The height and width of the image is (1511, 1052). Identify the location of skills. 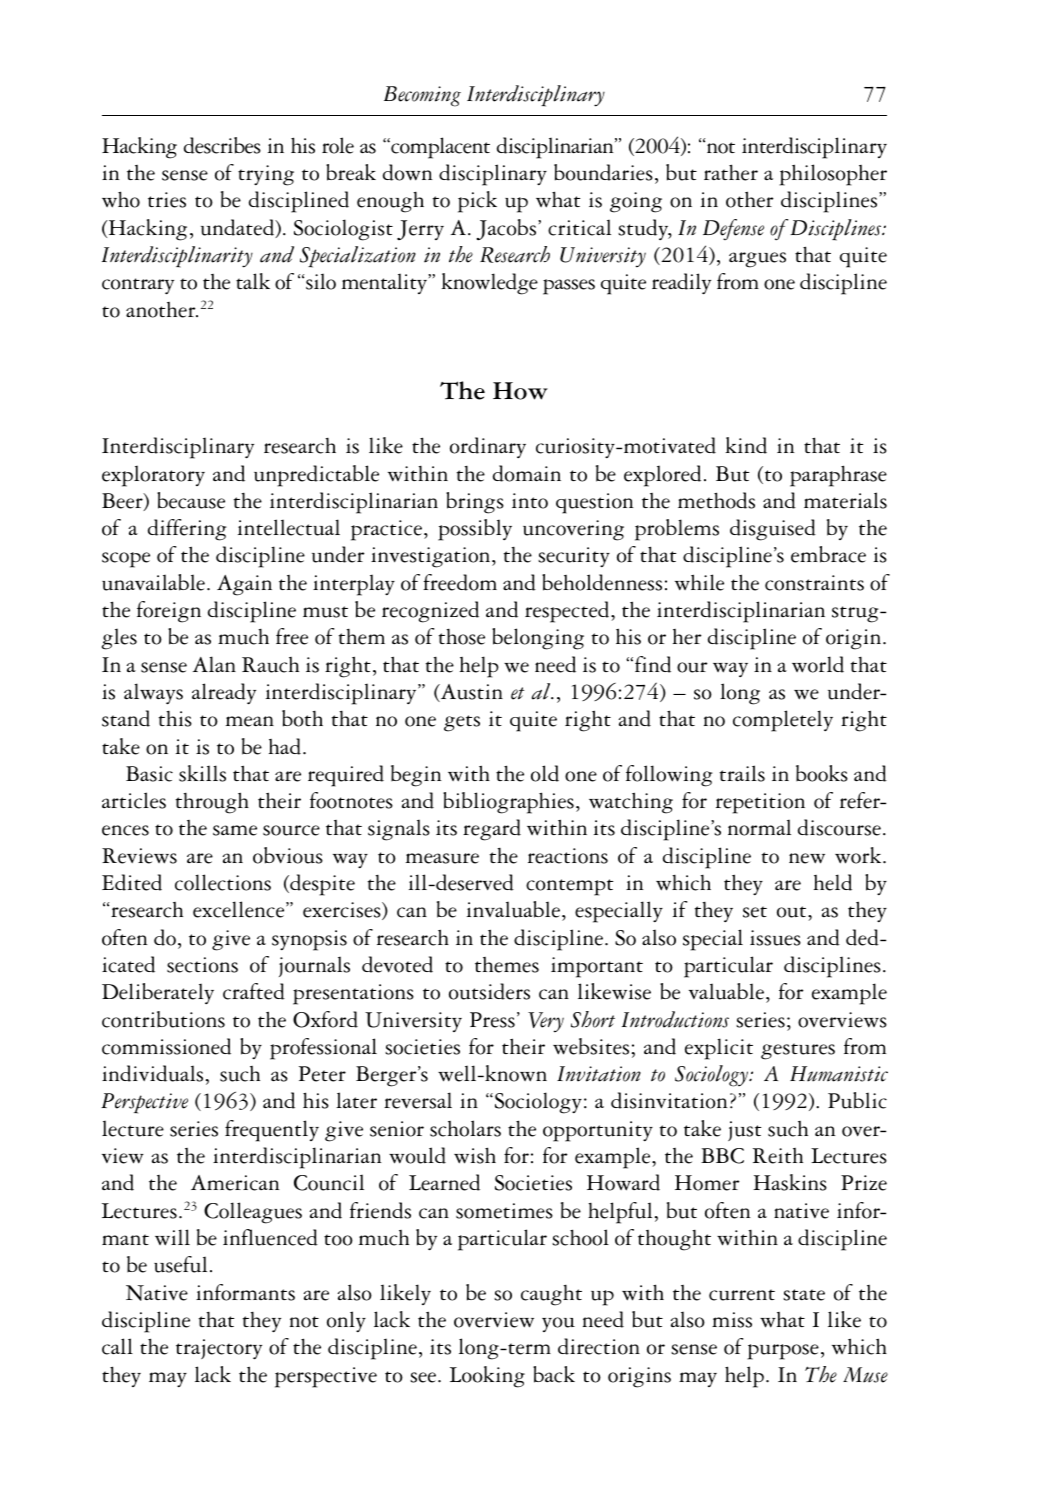
(202, 773).
